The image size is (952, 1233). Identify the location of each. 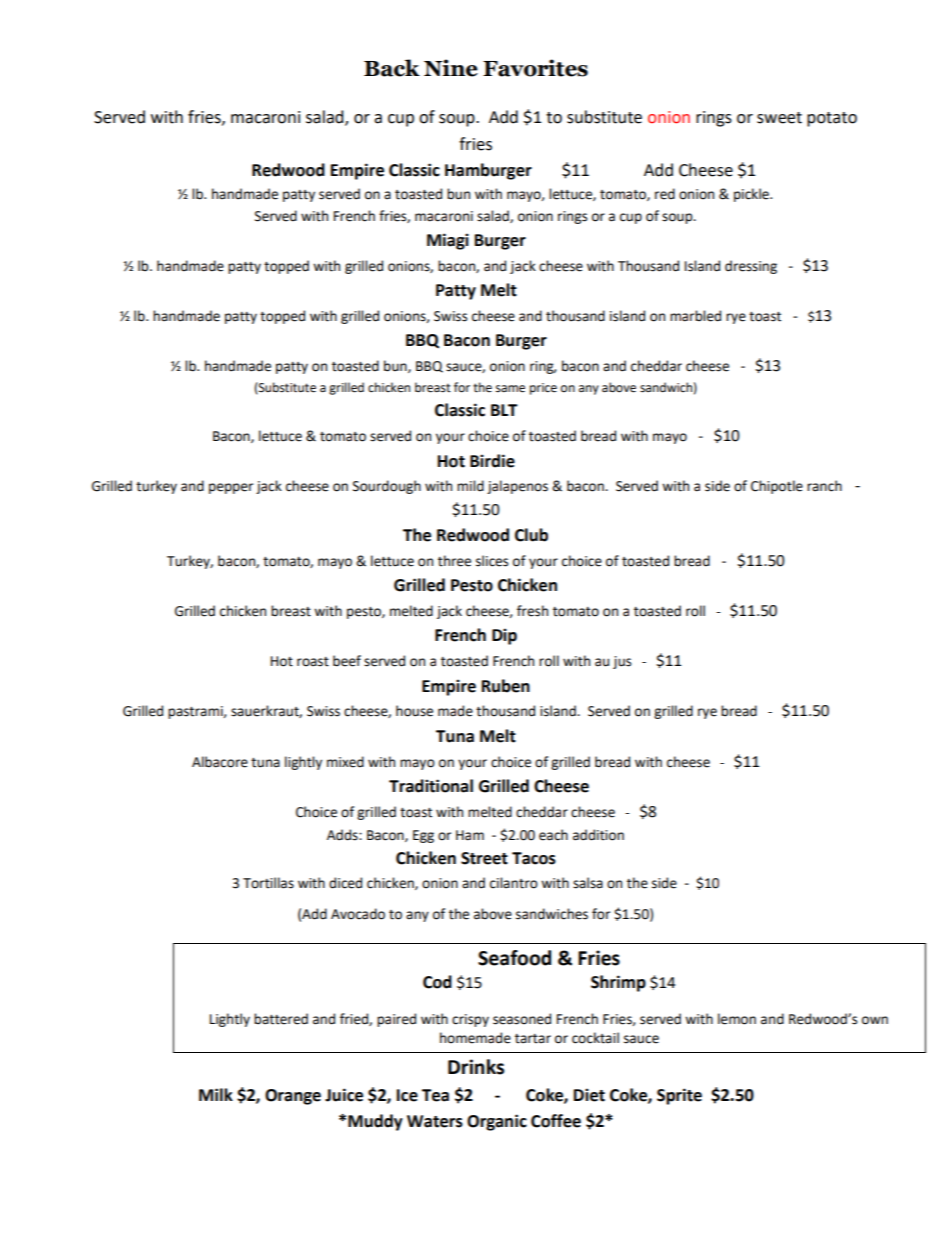
(553, 835).
